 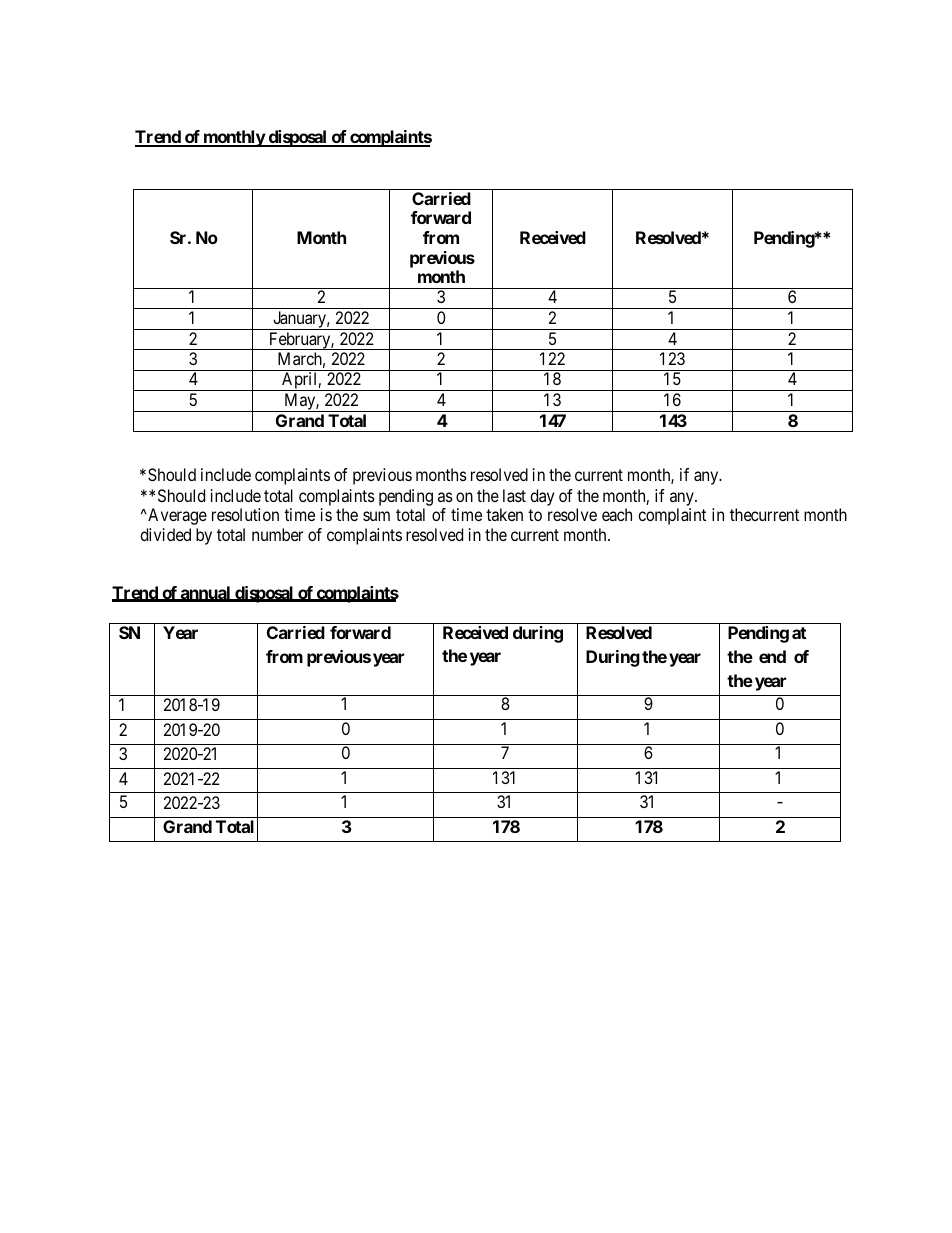 I want to click on divided, so click(x=165, y=534).
